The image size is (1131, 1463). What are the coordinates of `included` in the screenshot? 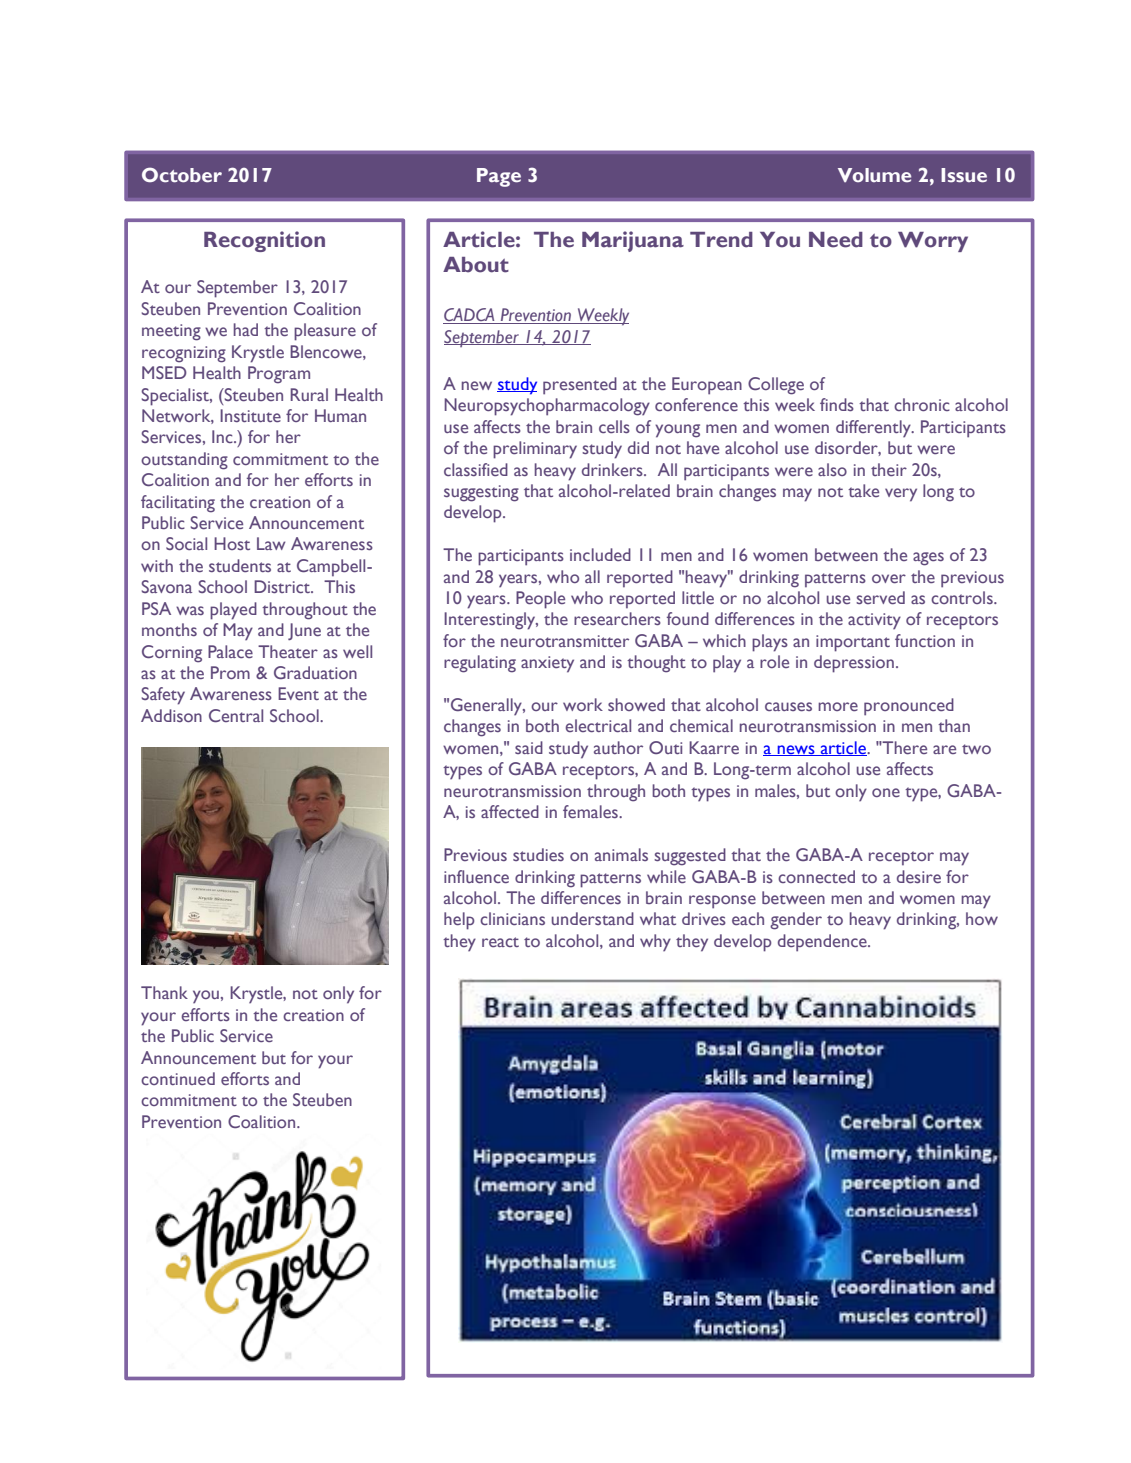 It's located at (600, 554).
